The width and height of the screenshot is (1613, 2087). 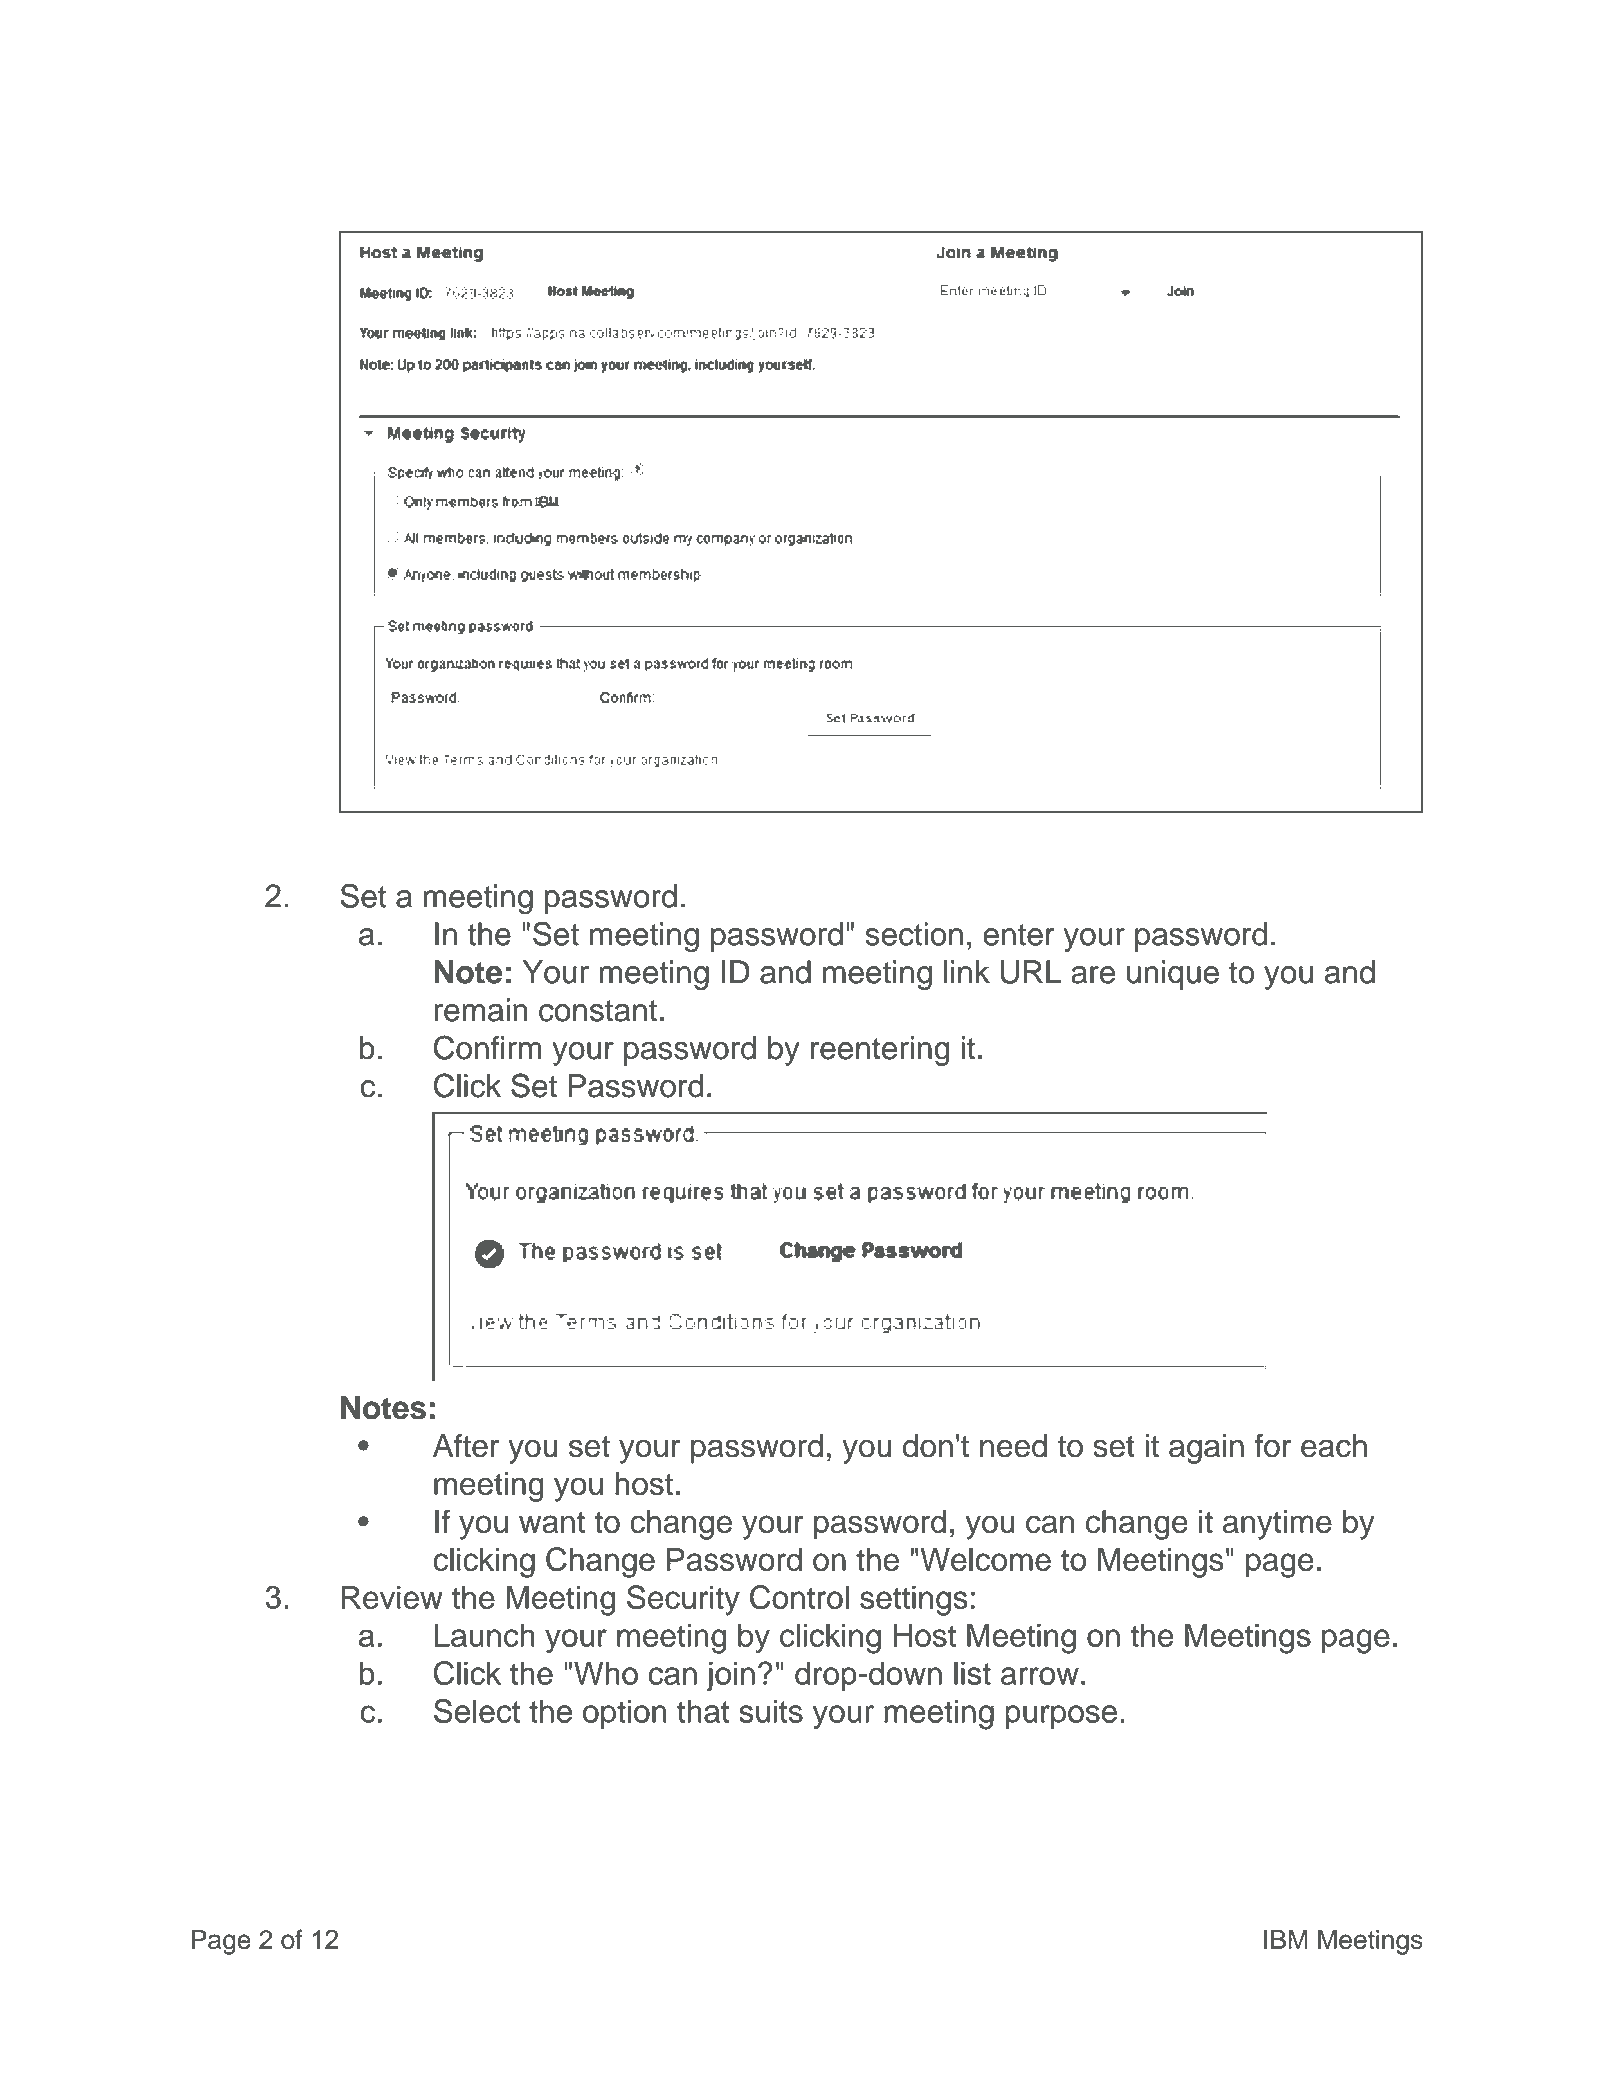 What do you see at coordinates (1173, 975) in the screenshot?
I see `unique` at bounding box center [1173, 975].
